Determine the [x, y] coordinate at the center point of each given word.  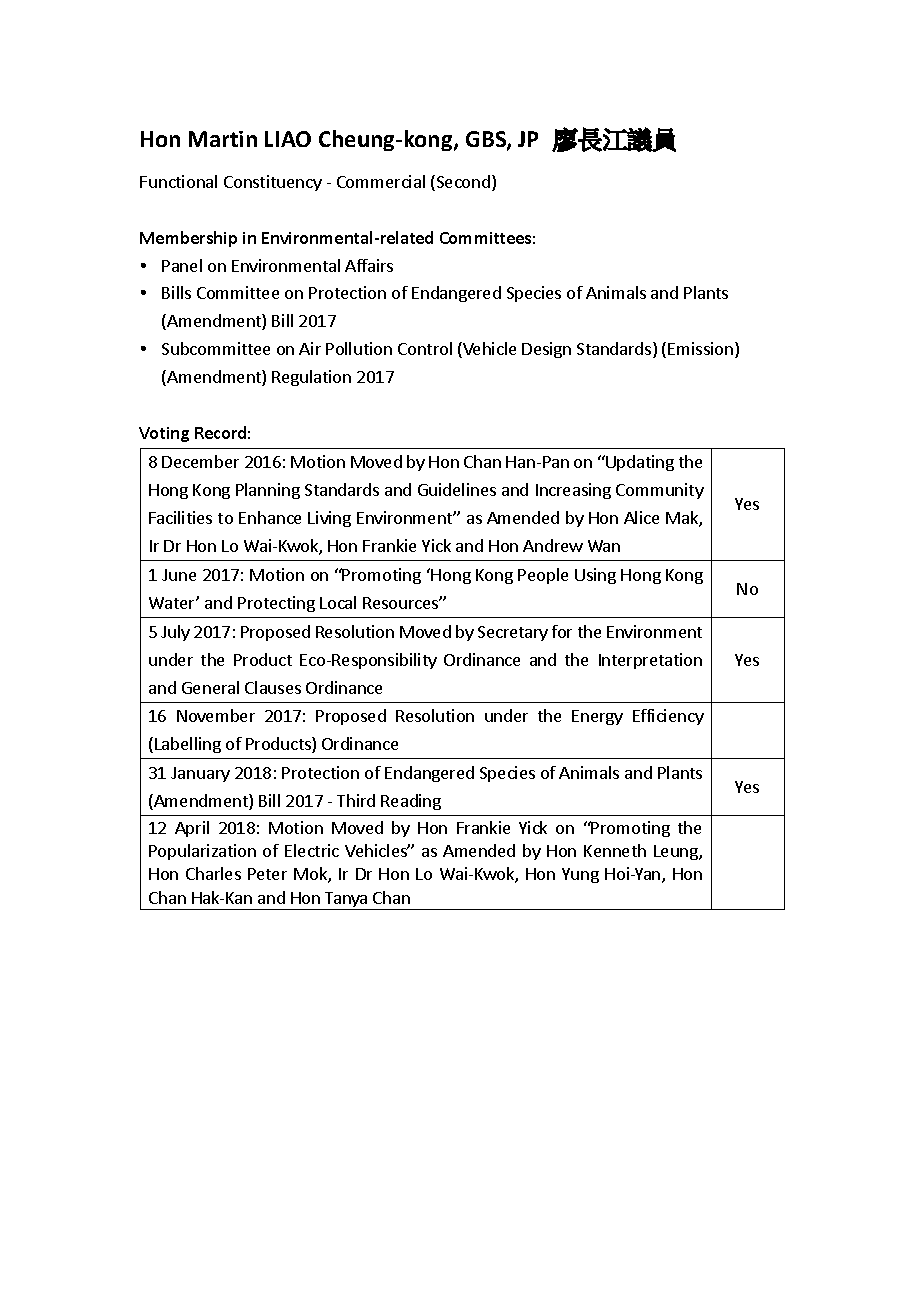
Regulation [311, 378]
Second [462, 183]
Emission [700, 348]
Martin [223, 139]
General [210, 687]
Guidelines [457, 489]
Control [425, 348]
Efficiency [668, 717]
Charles [213, 873]
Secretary [513, 633]
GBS [487, 140]
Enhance [270, 517]
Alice [641, 517]
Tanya [346, 901]
